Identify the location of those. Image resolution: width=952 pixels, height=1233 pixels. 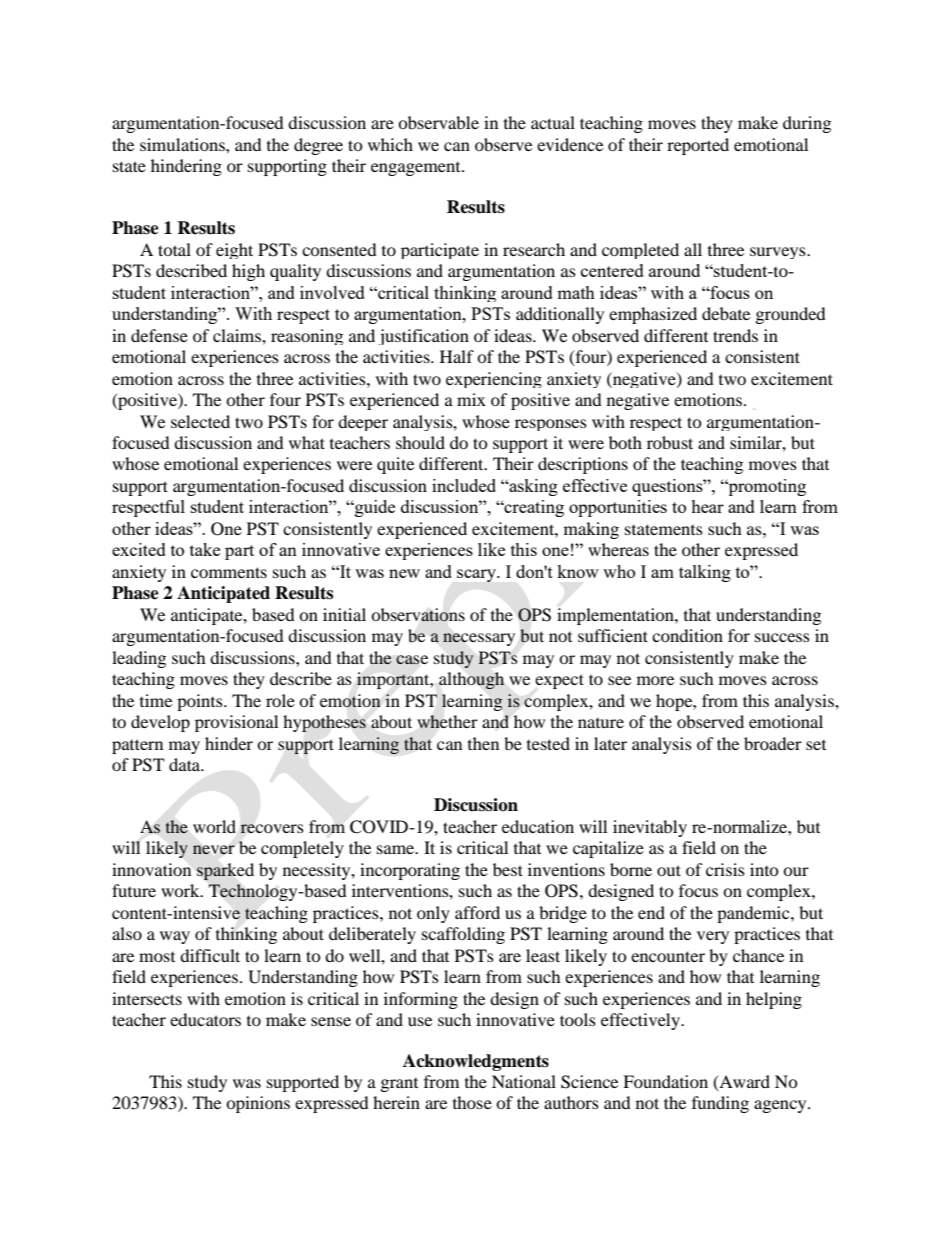
(472, 1102).
